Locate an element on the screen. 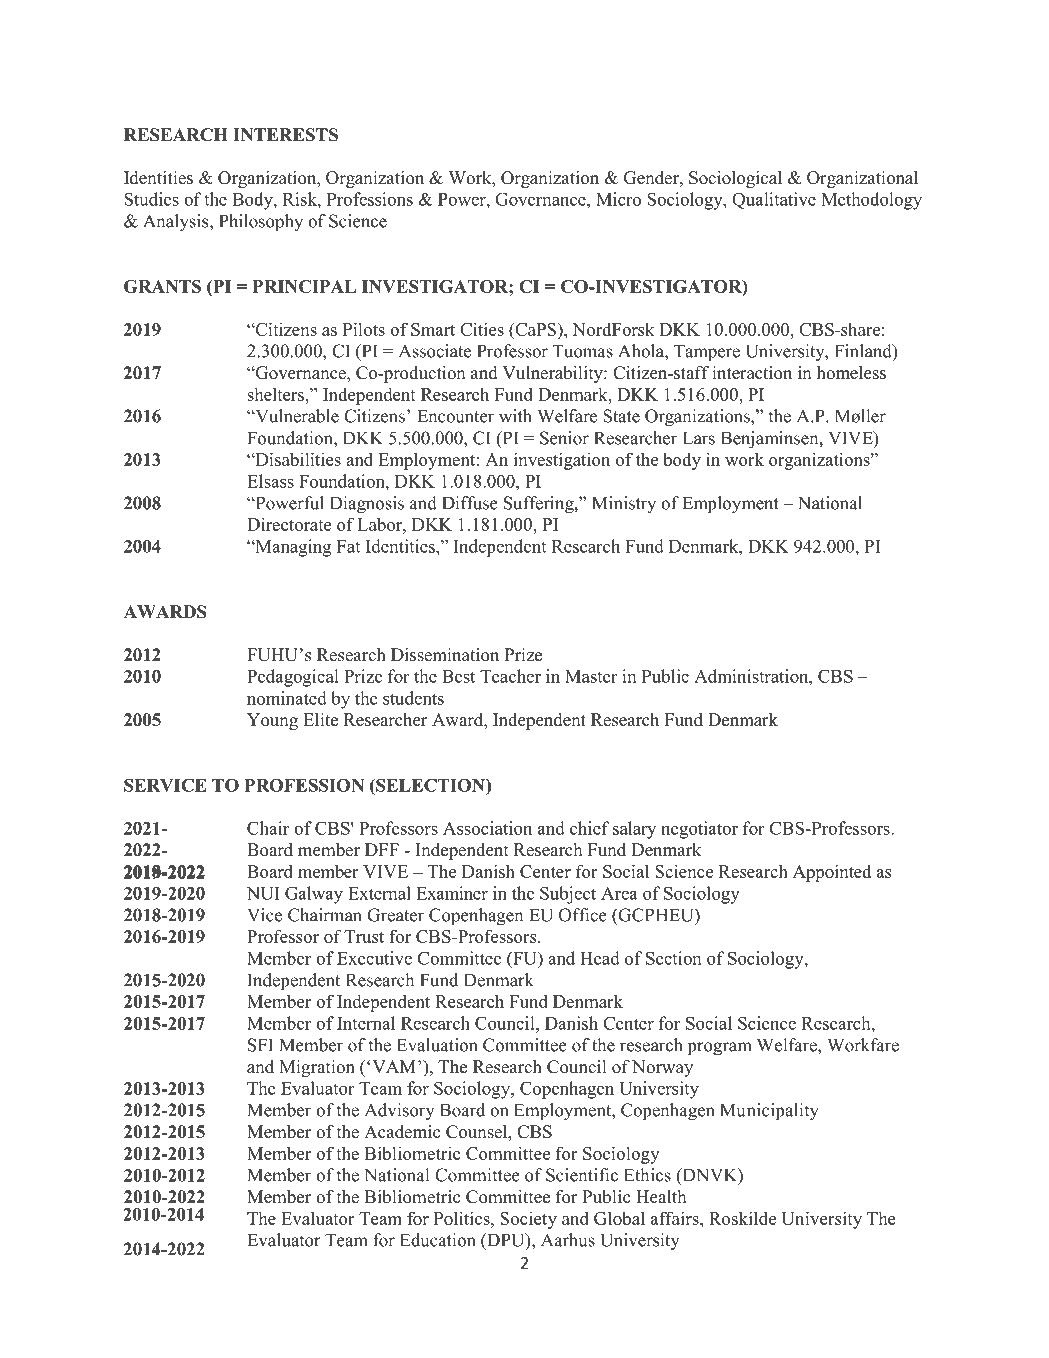 The height and width of the screenshot is (1358, 1049). Ministry is located at coordinates (624, 505).
